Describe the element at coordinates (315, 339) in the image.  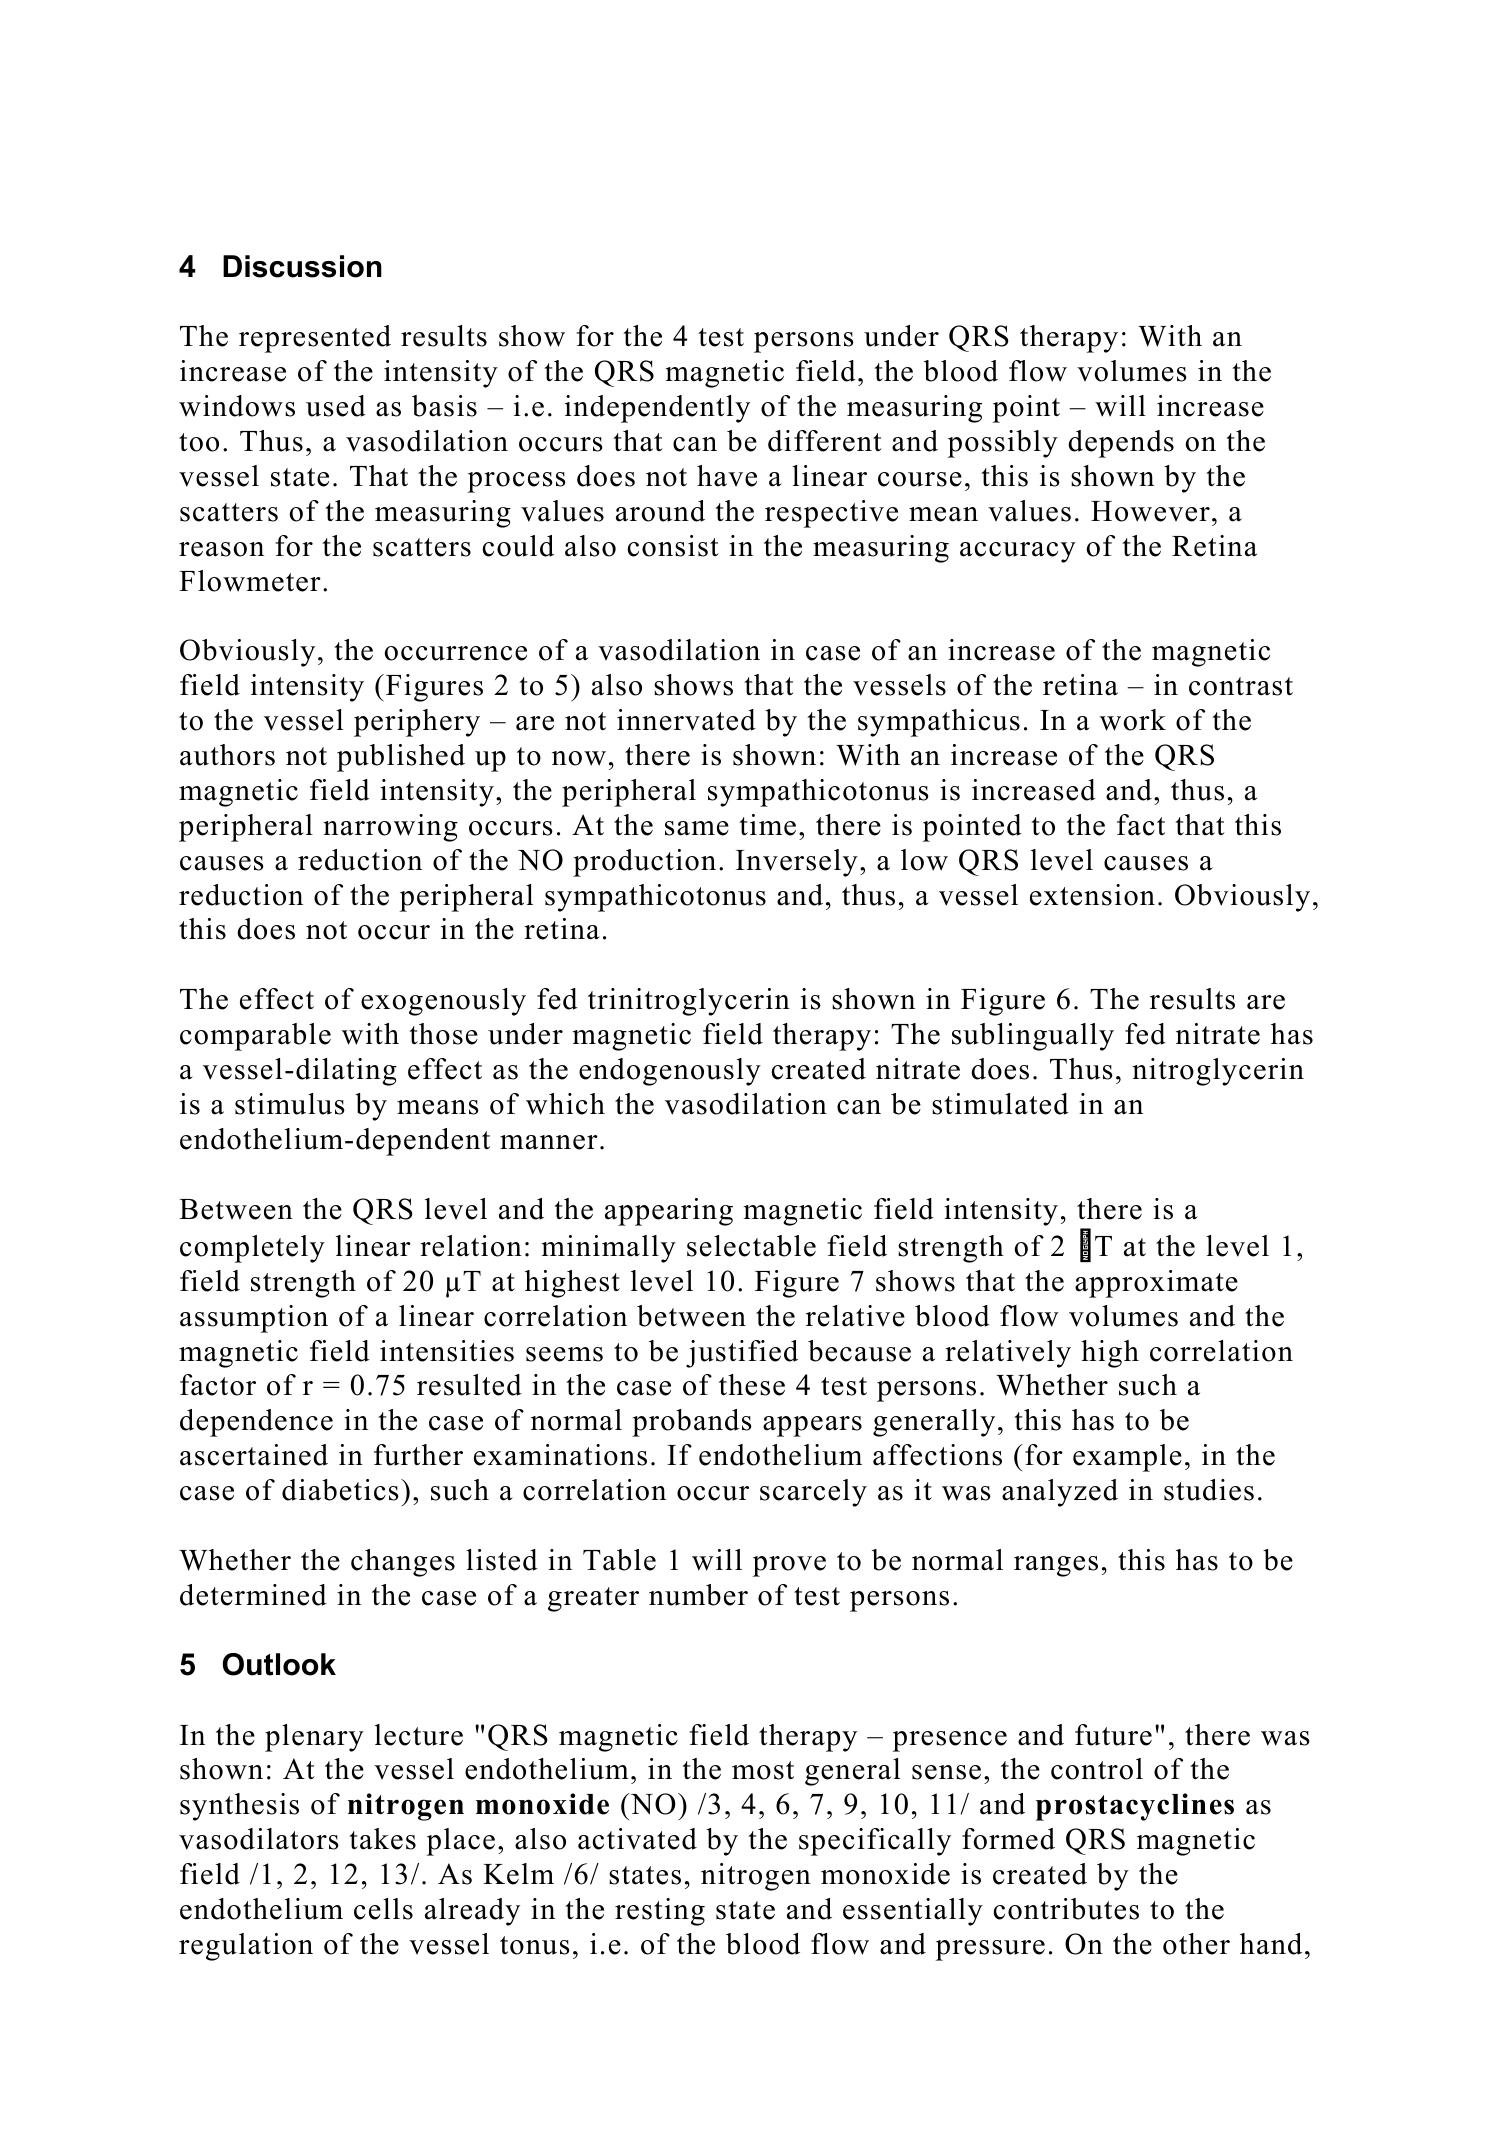
I see `represented` at that location.
